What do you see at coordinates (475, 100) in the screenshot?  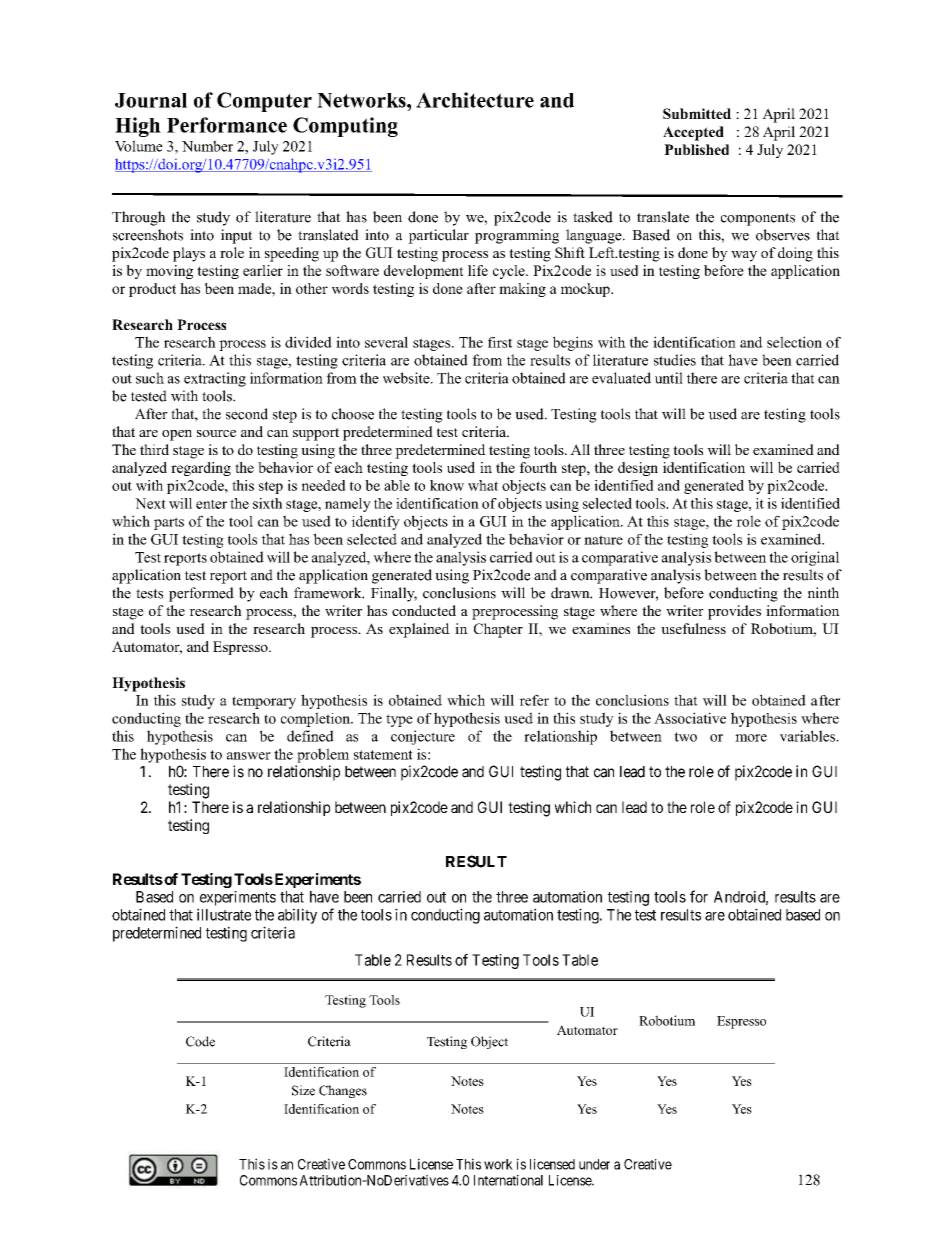 I see `Architecture` at bounding box center [475, 100].
